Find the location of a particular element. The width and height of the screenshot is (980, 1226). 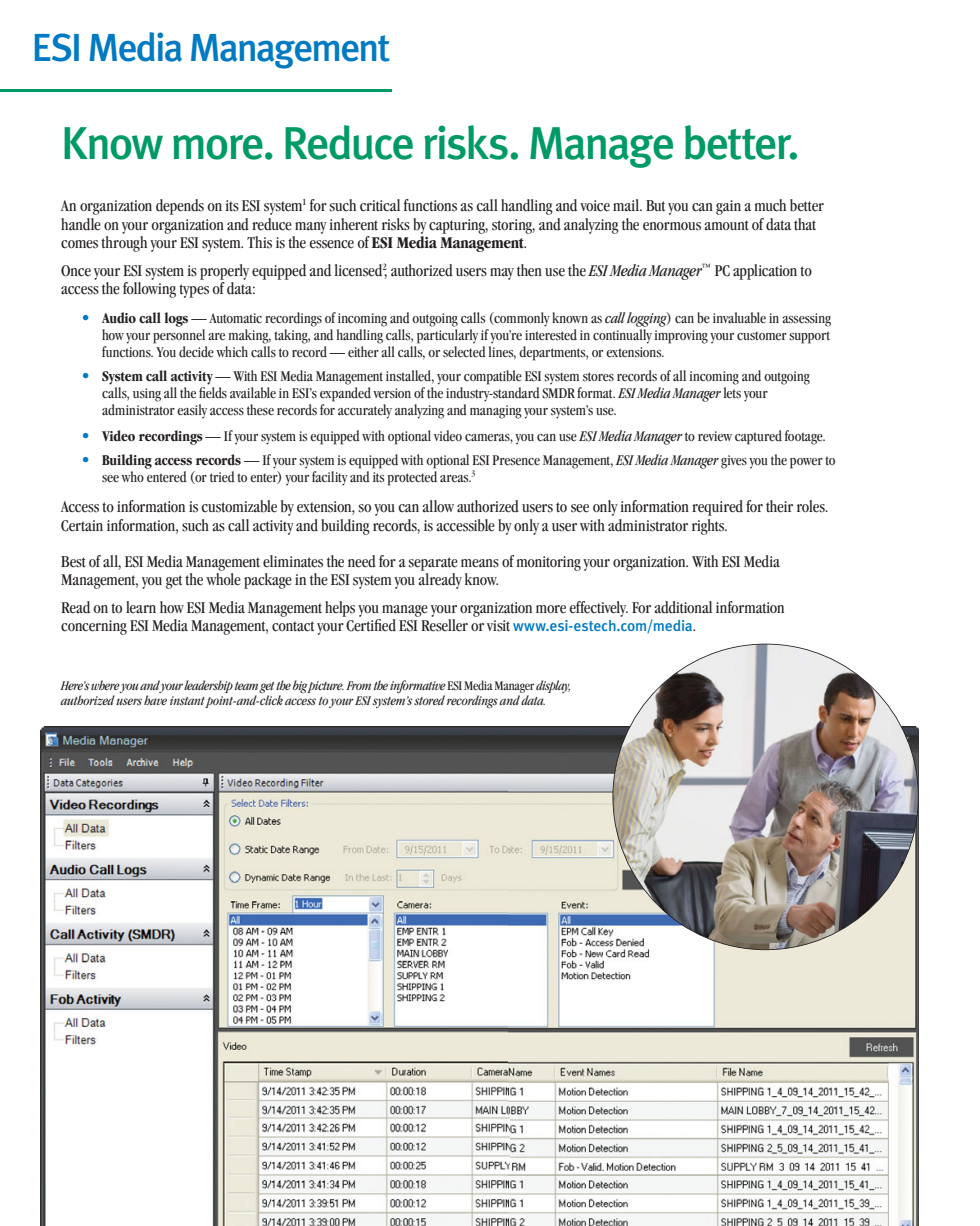

stored is located at coordinates (429, 700).
